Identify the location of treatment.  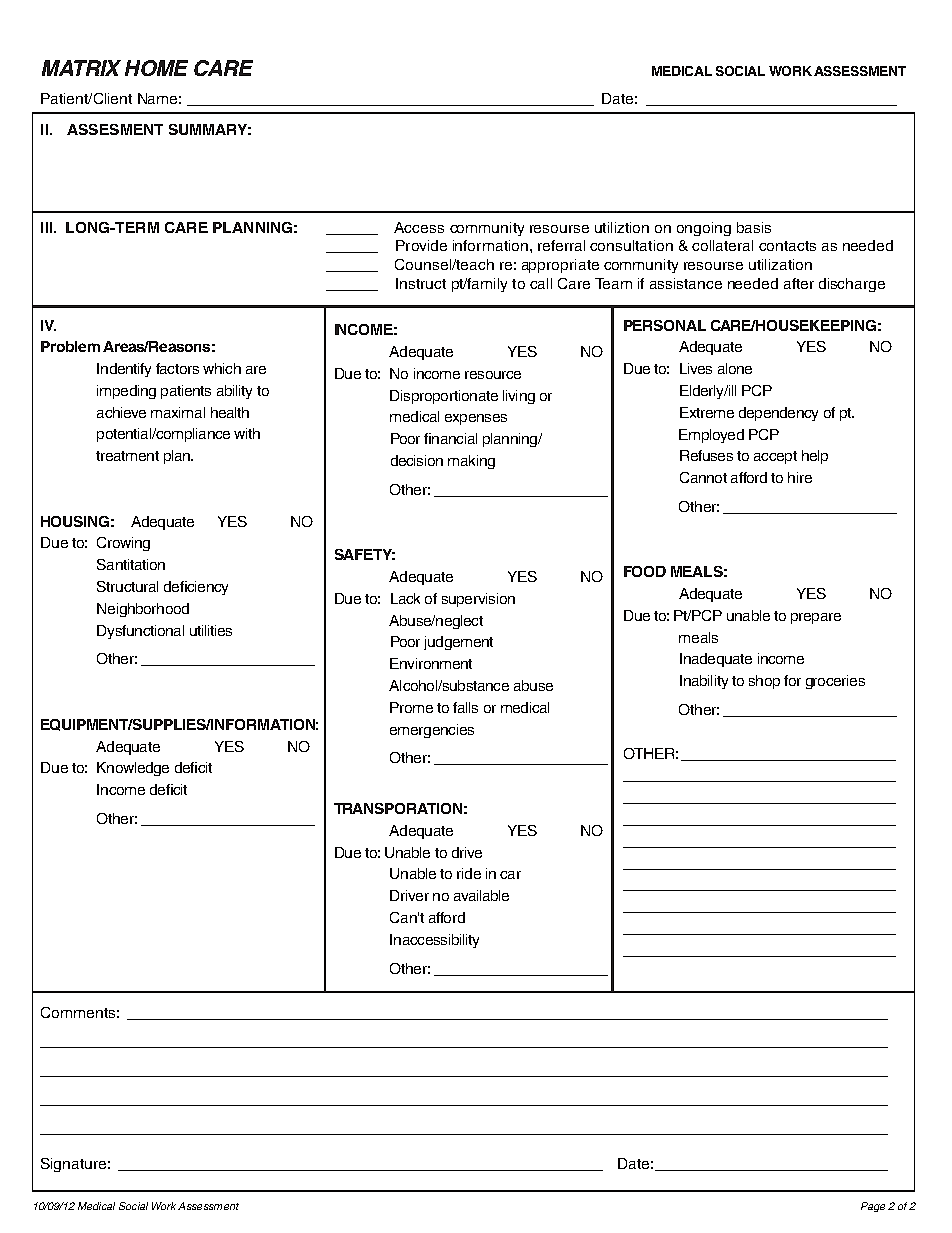
(127, 456).
